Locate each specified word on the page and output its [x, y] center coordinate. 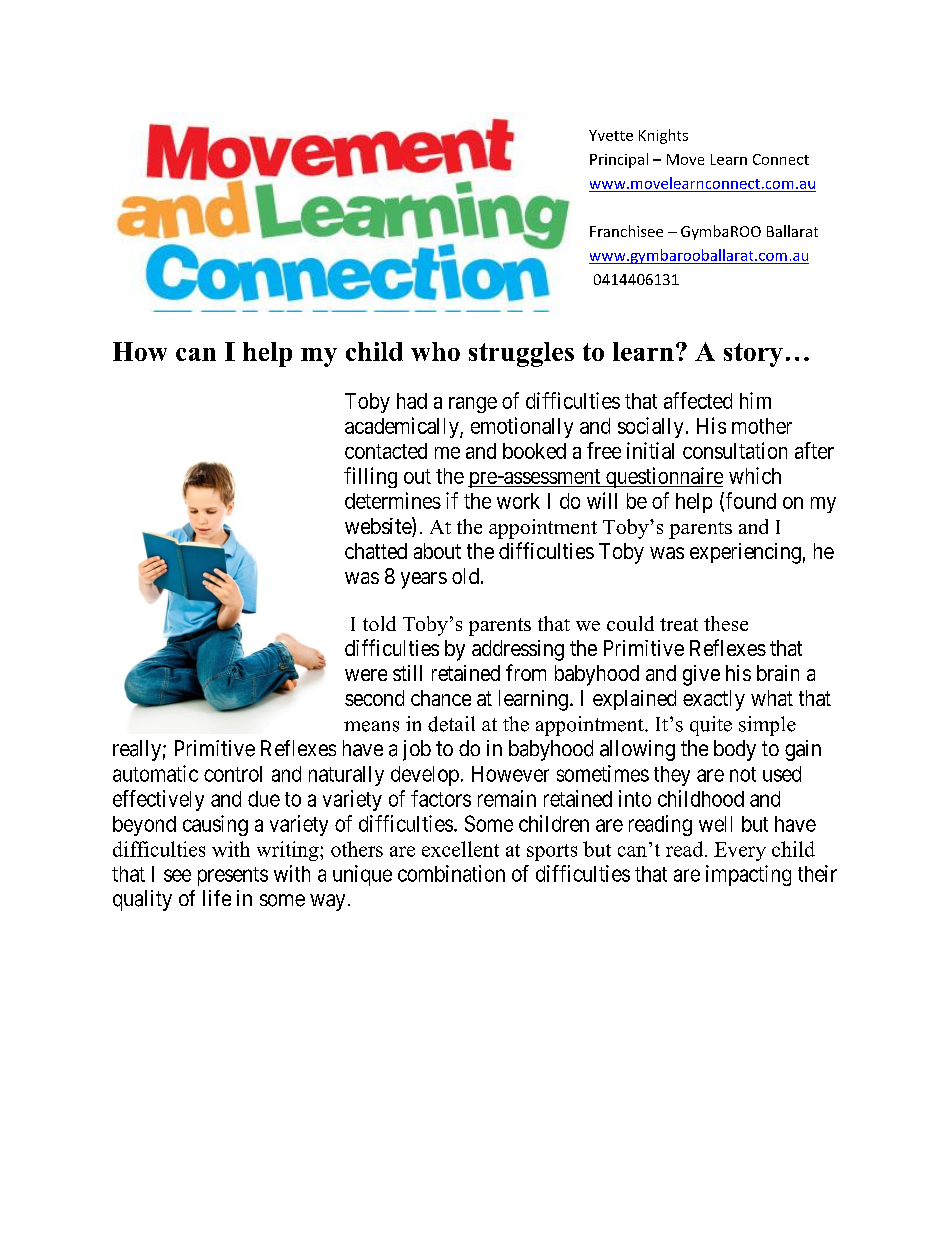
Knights [663, 136]
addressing [518, 650]
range [473, 405]
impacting [748, 875]
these [726, 623]
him [755, 400]
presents [233, 876]
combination [451, 873]
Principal [619, 160]
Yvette [611, 135]
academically [403, 427]
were [366, 675]
